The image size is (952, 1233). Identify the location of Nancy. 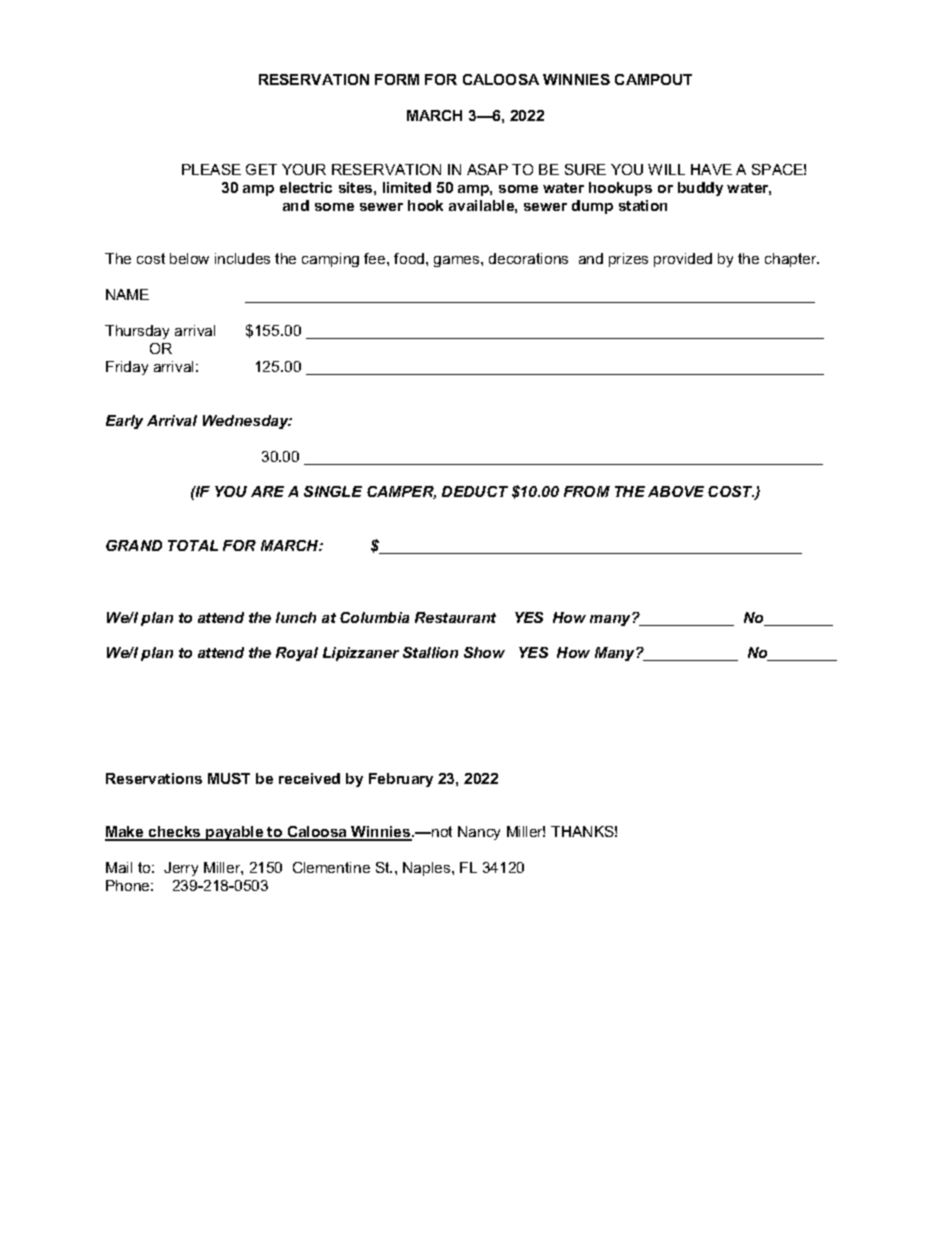
(479, 833).
